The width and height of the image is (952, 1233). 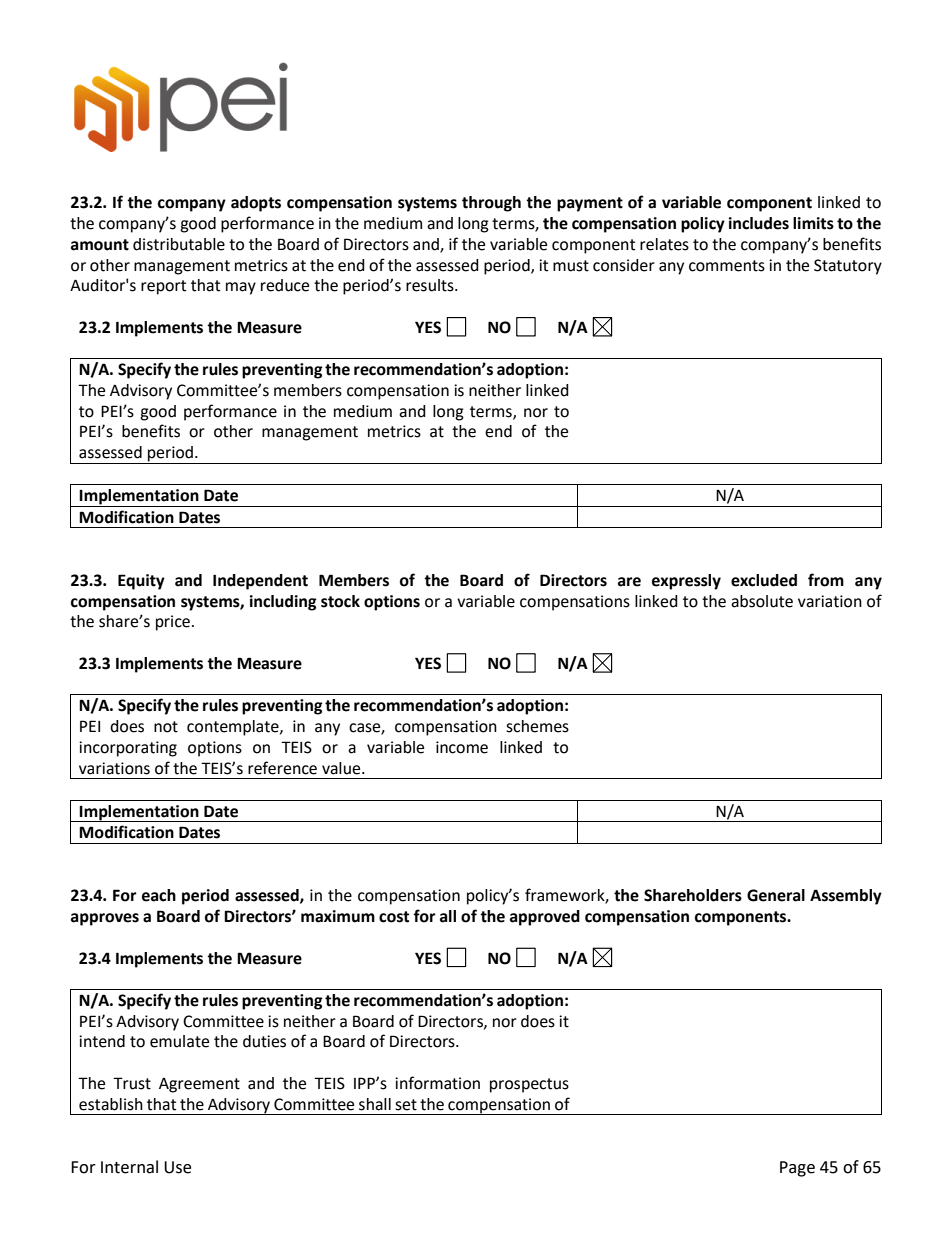 I want to click on approved, so click(x=545, y=918).
